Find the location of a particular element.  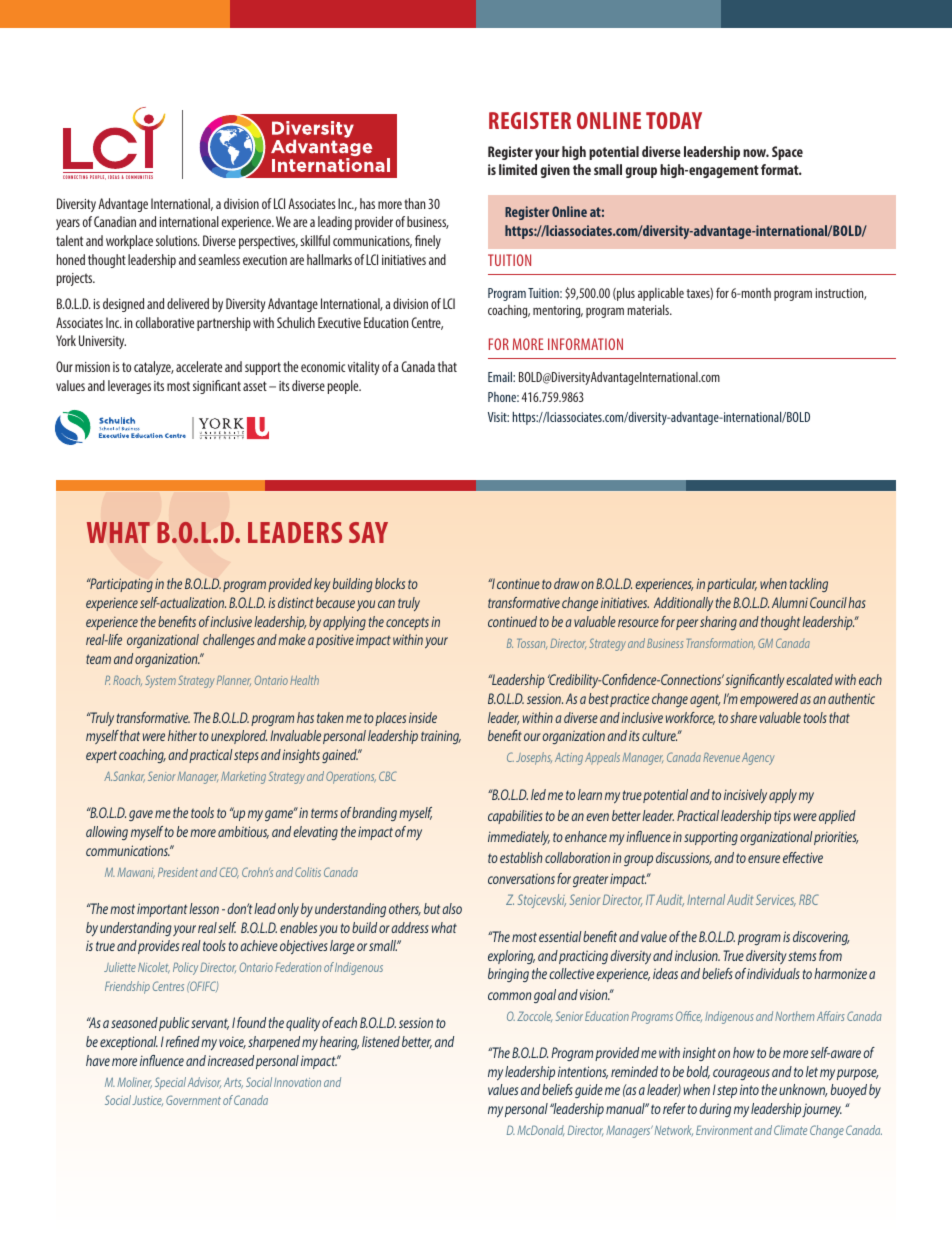

collaborative is located at coordinates (165, 322).
